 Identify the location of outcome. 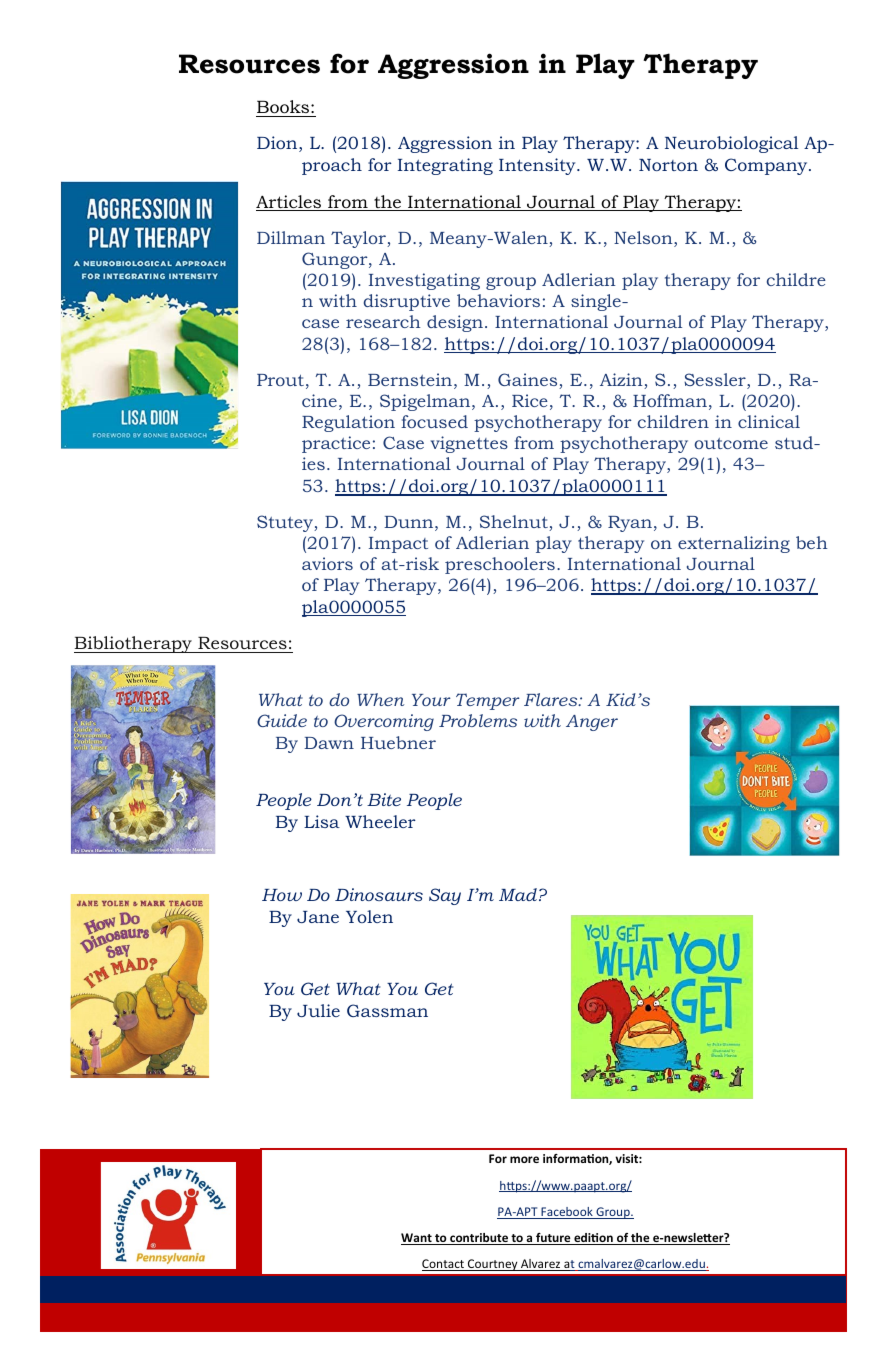
(731, 443).
